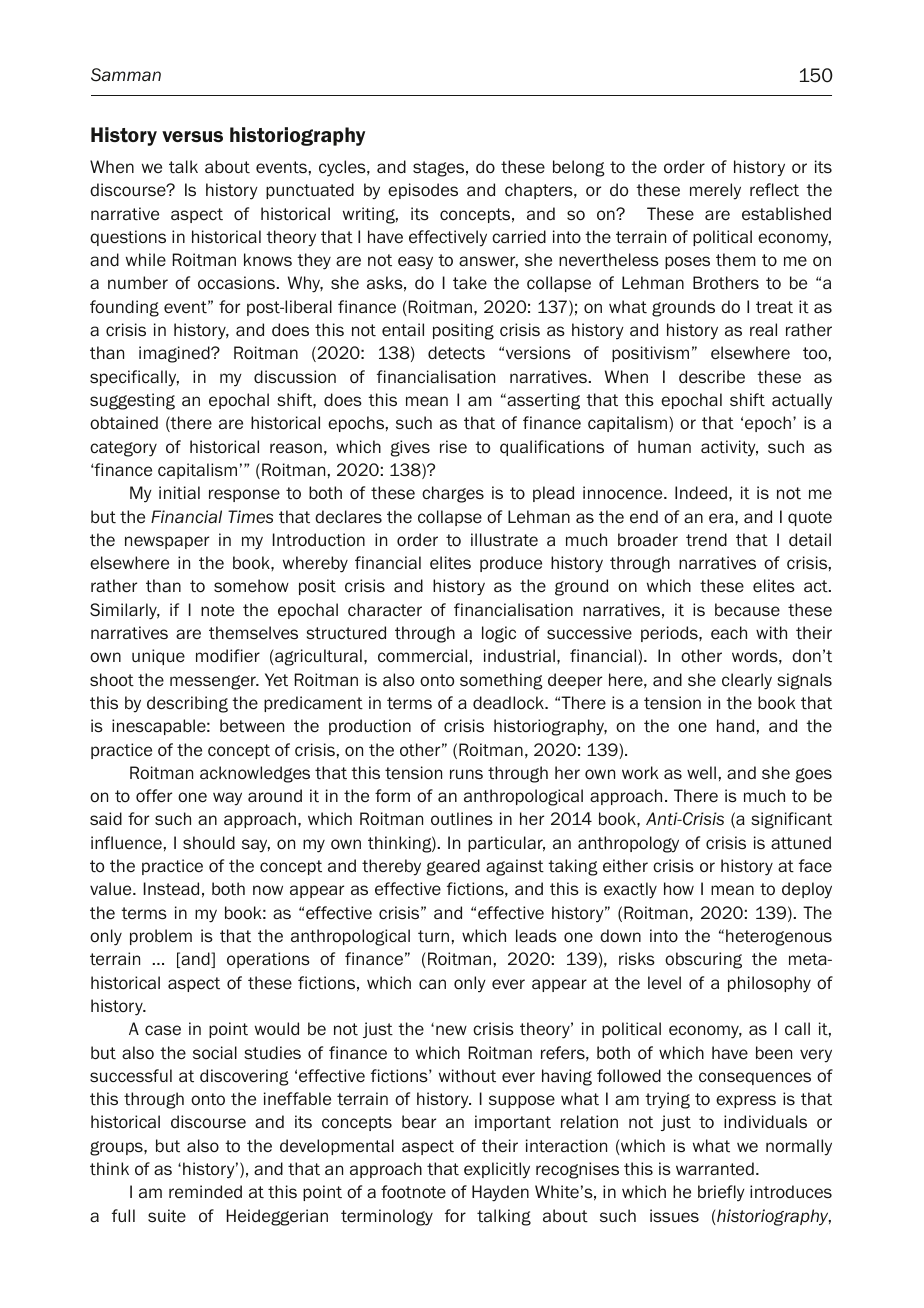 Image resolution: width=924 pixels, height=1308 pixels. Describe the element at coordinates (715, 191) in the screenshot. I see `merely` at that location.
